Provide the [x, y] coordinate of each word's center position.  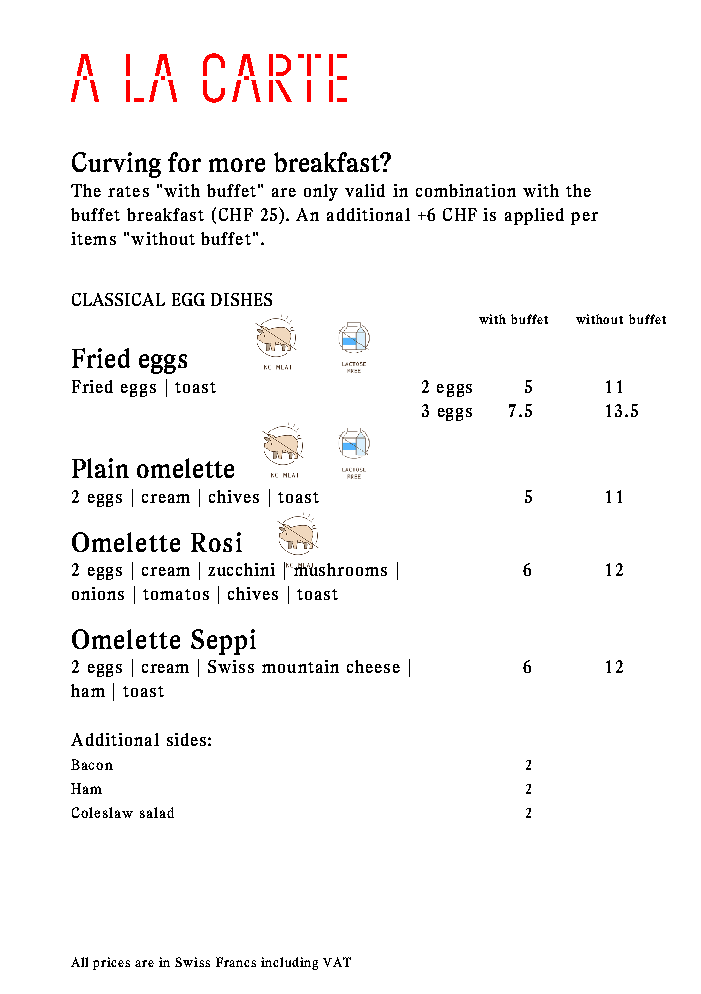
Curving [116, 165]
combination [466, 190]
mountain [300, 666]
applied [534, 216]
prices [111, 963]
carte [275, 78]
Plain [100, 468]
